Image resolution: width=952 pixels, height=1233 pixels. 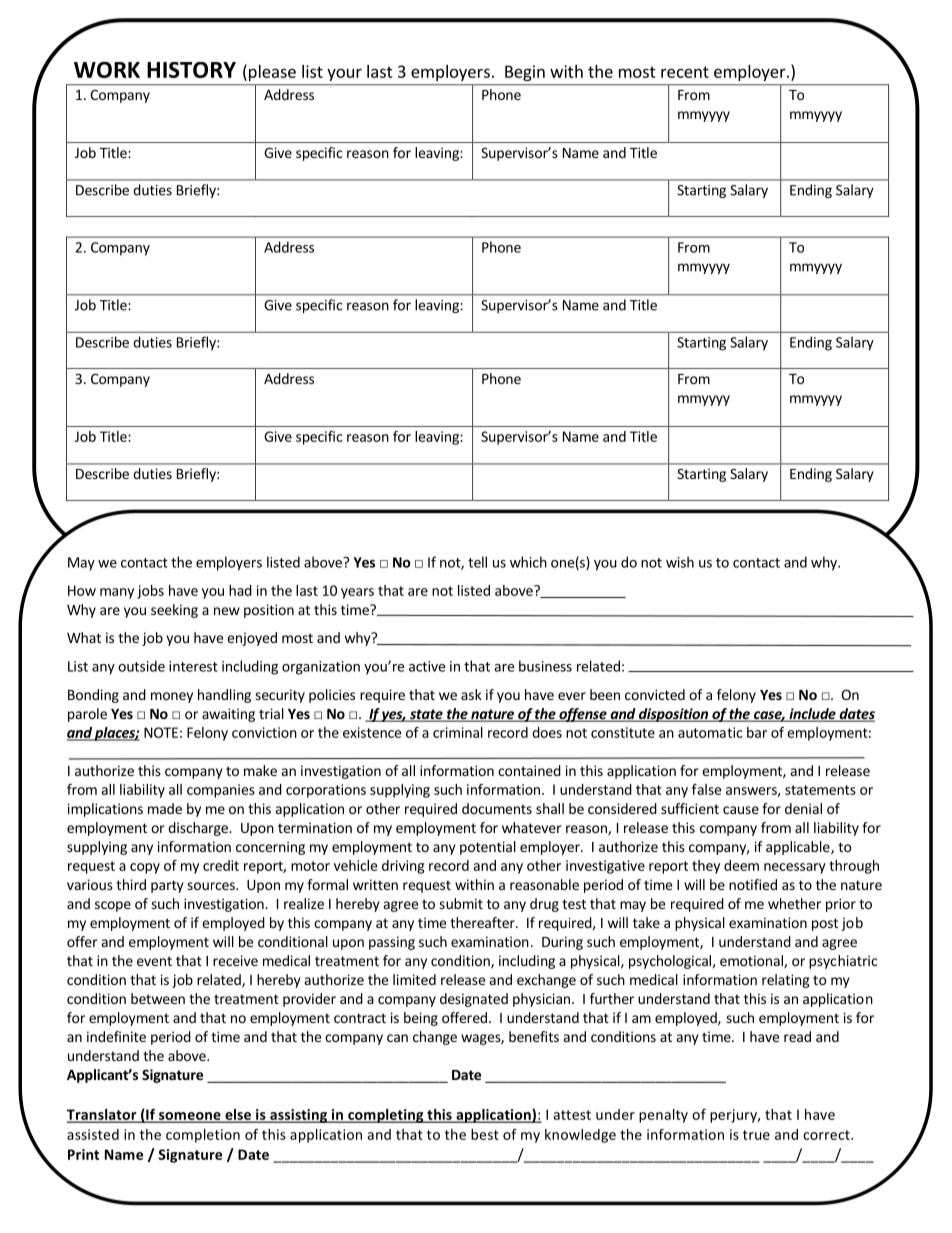 I want to click on seeking, so click(x=174, y=611).
